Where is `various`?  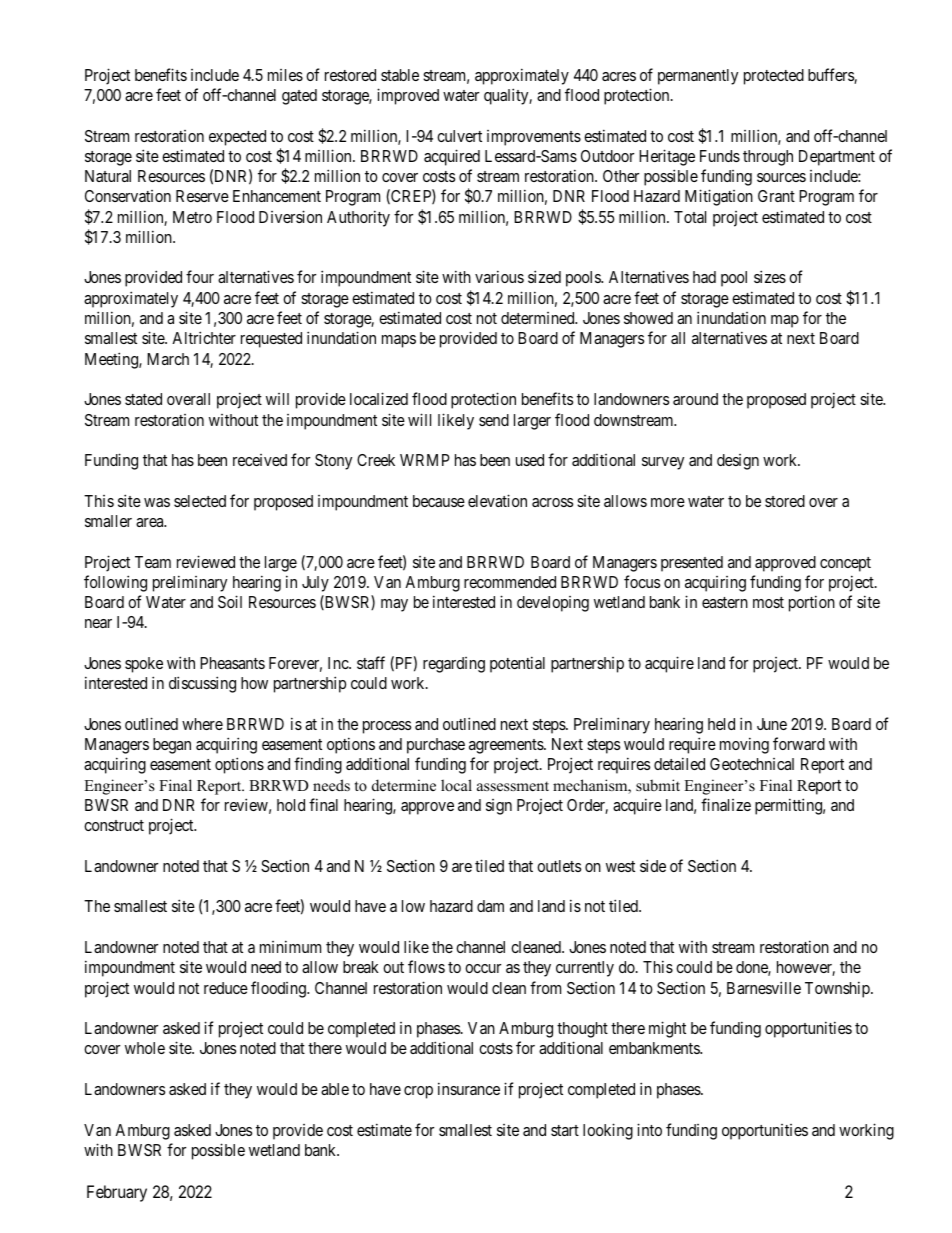
various is located at coordinates (499, 276).
